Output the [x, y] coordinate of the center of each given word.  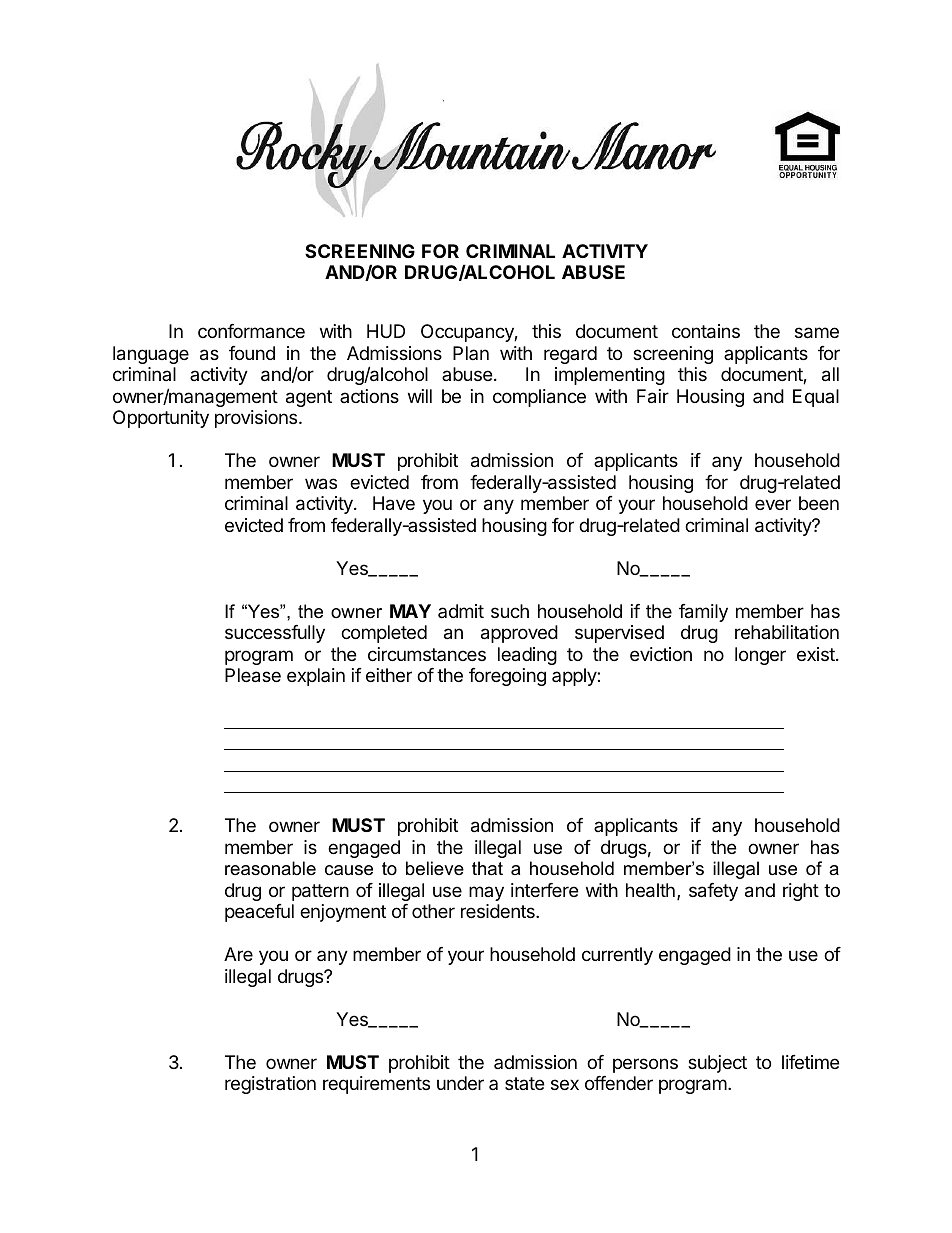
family [703, 613]
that [487, 868]
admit [461, 611]
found [252, 353]
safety [713, 892]
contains [706, 331]
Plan [471, 353]
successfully [275, 634]
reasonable [270, 868]
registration [270, 1085]
